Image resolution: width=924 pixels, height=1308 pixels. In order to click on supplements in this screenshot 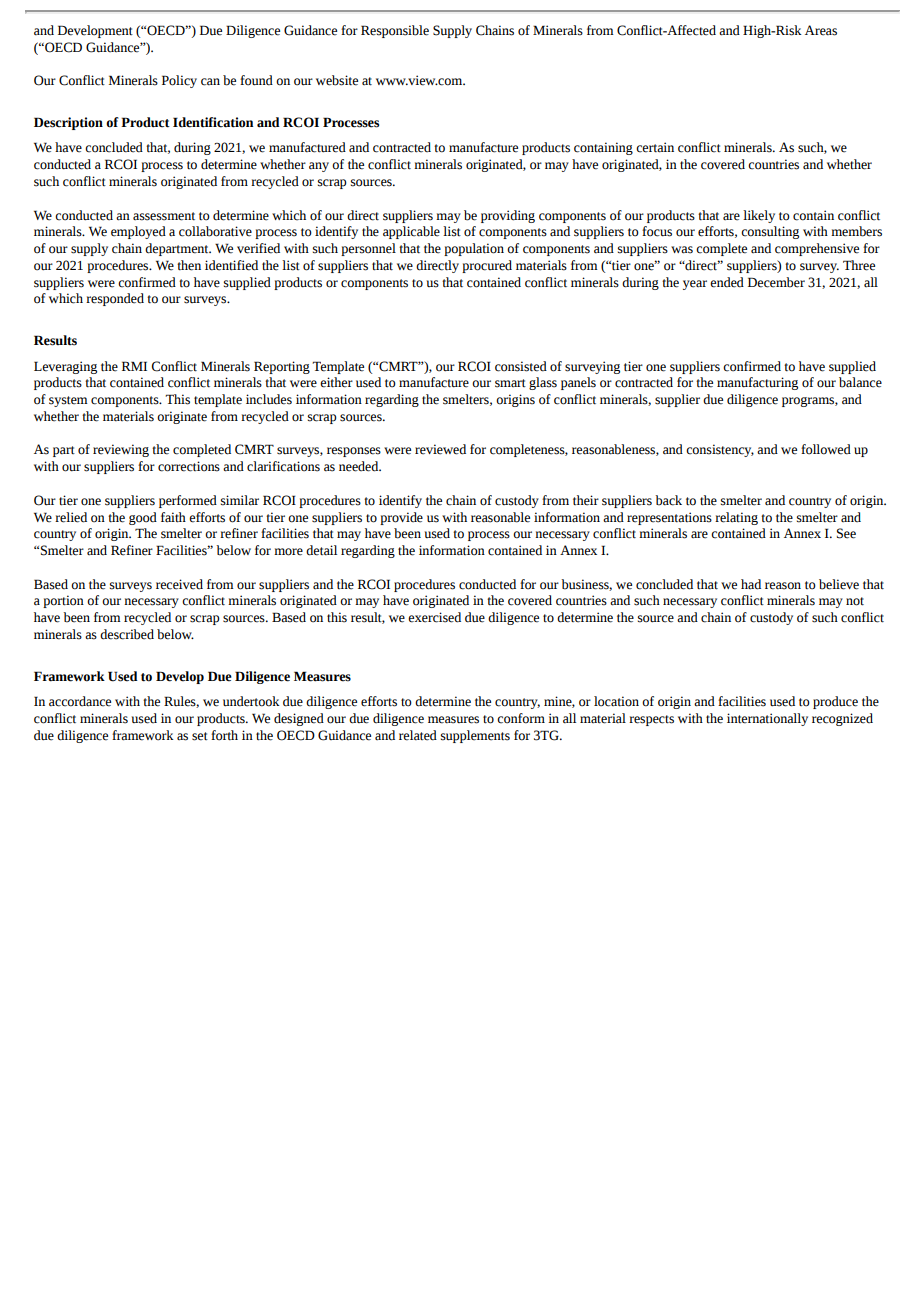, I will do `click(475, 736)`.
